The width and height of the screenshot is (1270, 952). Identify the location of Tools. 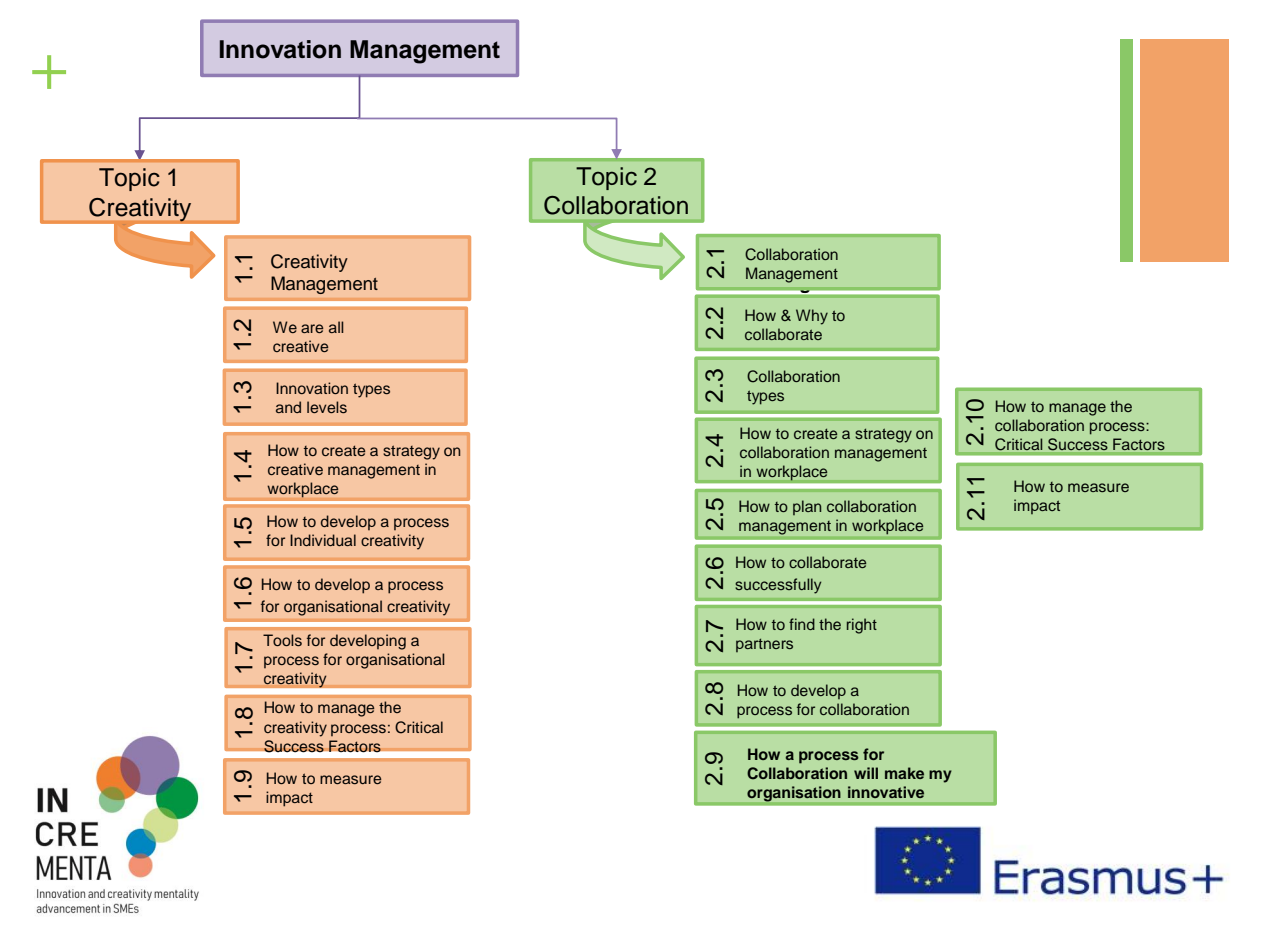
(282, 640).
